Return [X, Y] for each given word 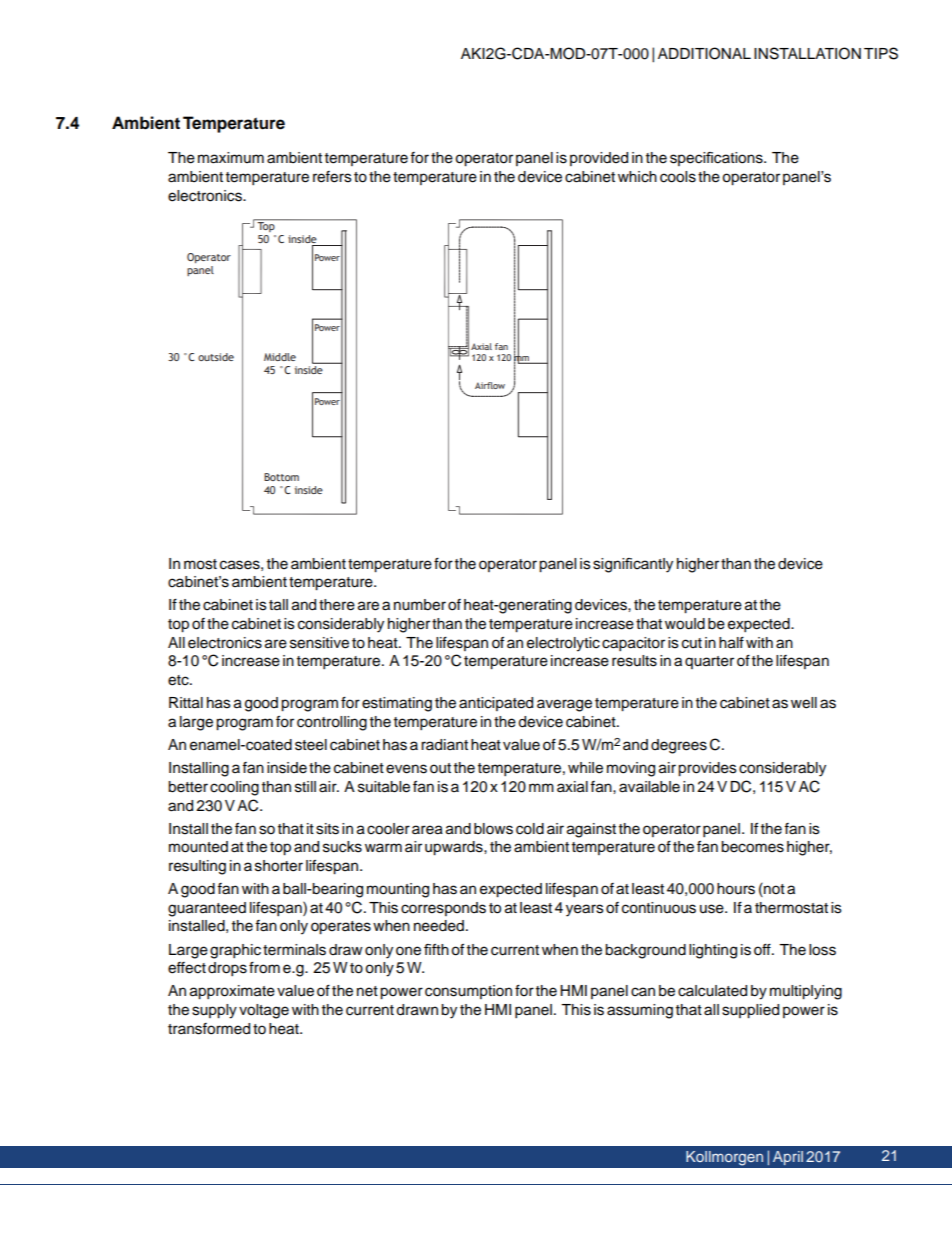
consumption [468, 992]
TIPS [881, 53]
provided [599, 159]
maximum [231, 158]
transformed [209, 1029]
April [788, 1158]
